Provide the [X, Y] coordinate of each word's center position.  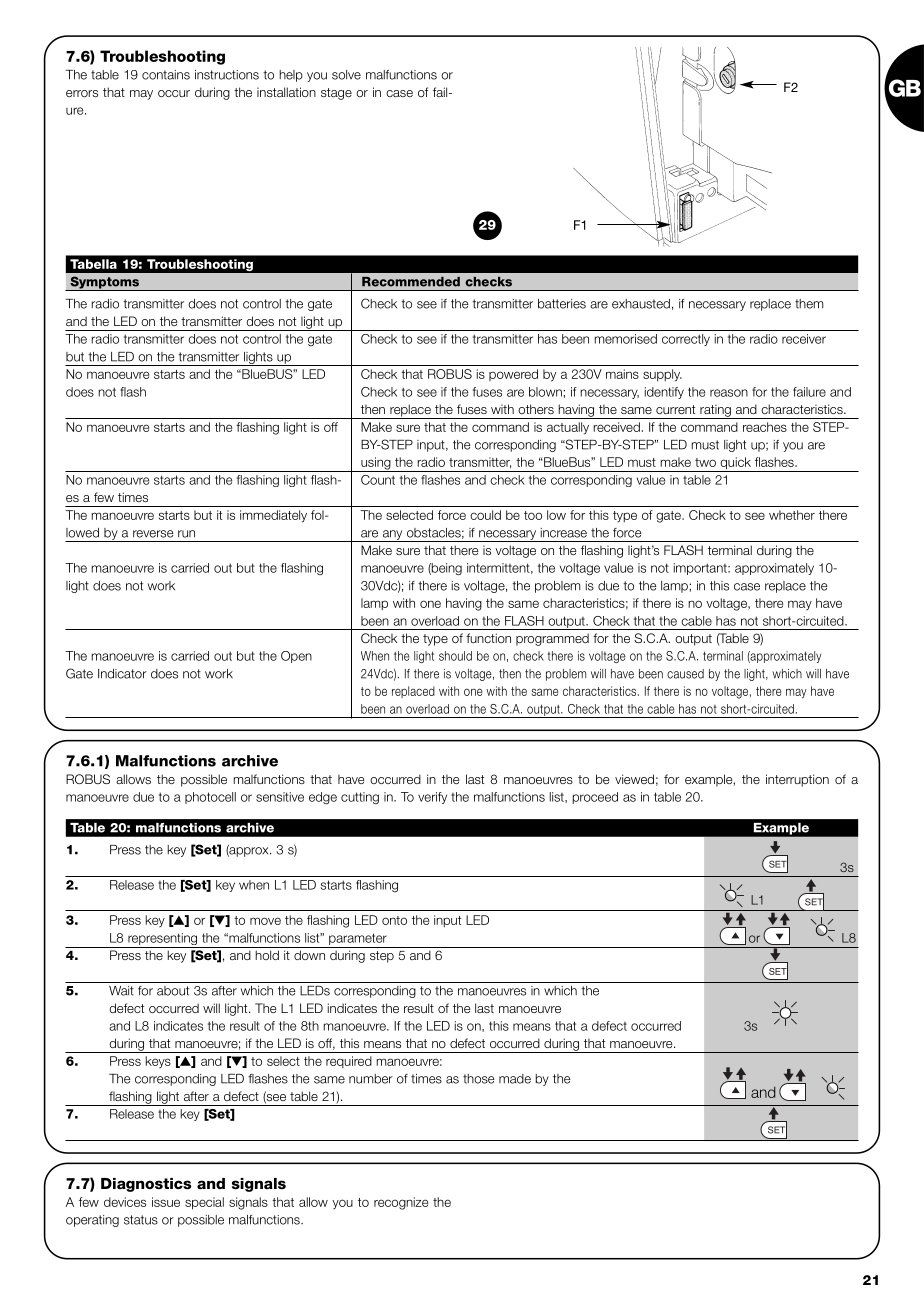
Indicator [122, 674]
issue [166, 1202]
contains [166, 75]
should [455, 656]
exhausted [641, 304]
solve [346, 75]
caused [685, 674]
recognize [401, 1203]
